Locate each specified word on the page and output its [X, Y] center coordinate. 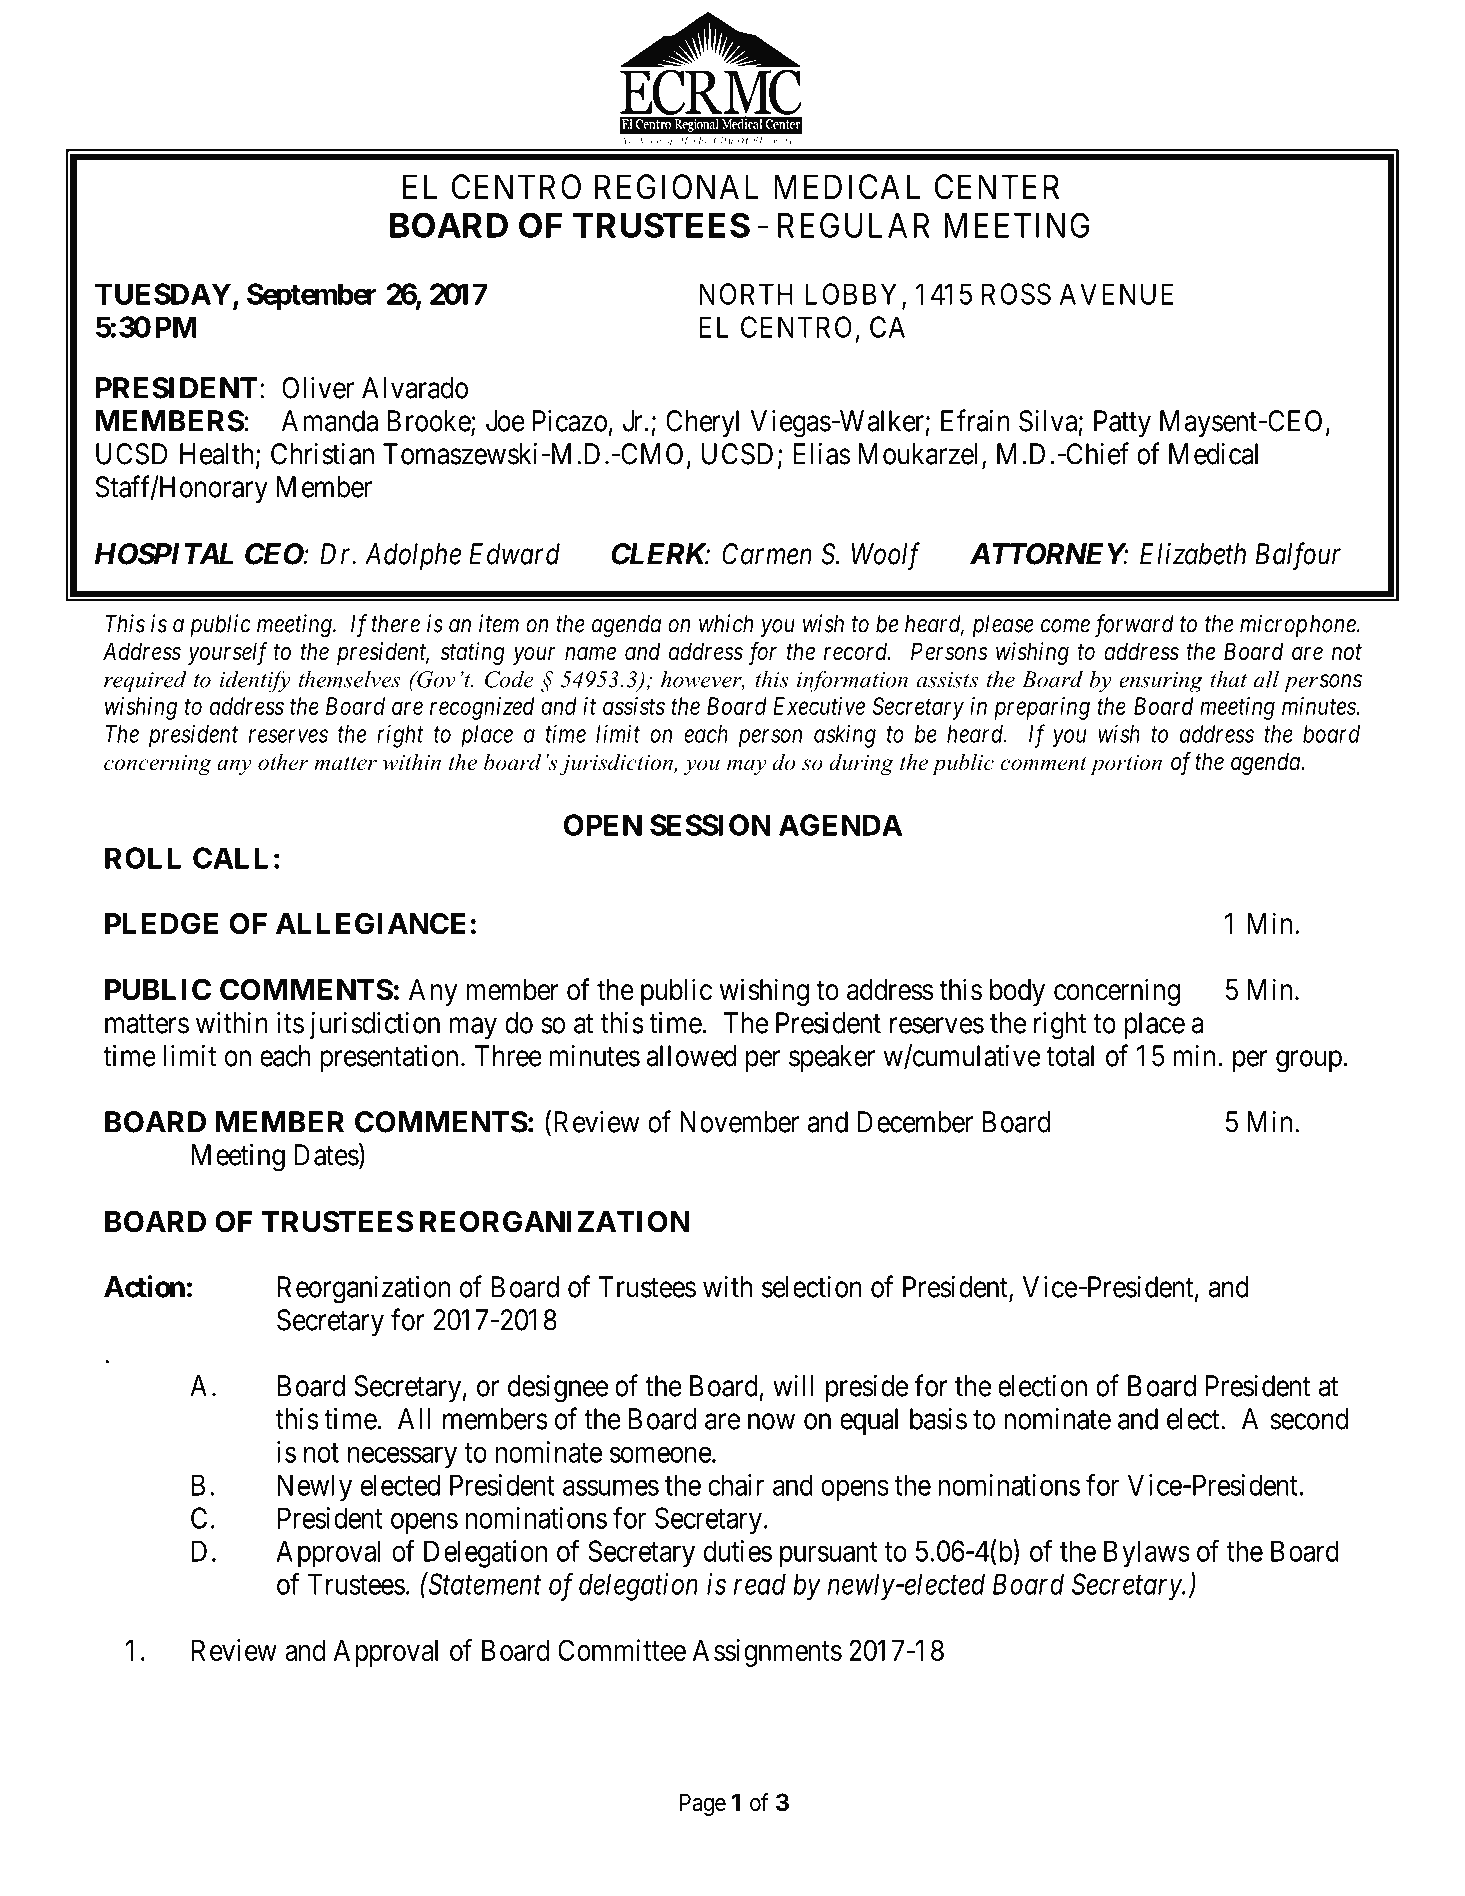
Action [144, 1286]
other [283, 762]
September [312, 297]
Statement [483, 1584]
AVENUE [1116, 294]
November [739, 1122]
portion [1126, 765]
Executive [819, 706]
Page [703, 1804]
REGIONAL [677, 187]
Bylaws [1147, 1554]
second [1309, 1419]
